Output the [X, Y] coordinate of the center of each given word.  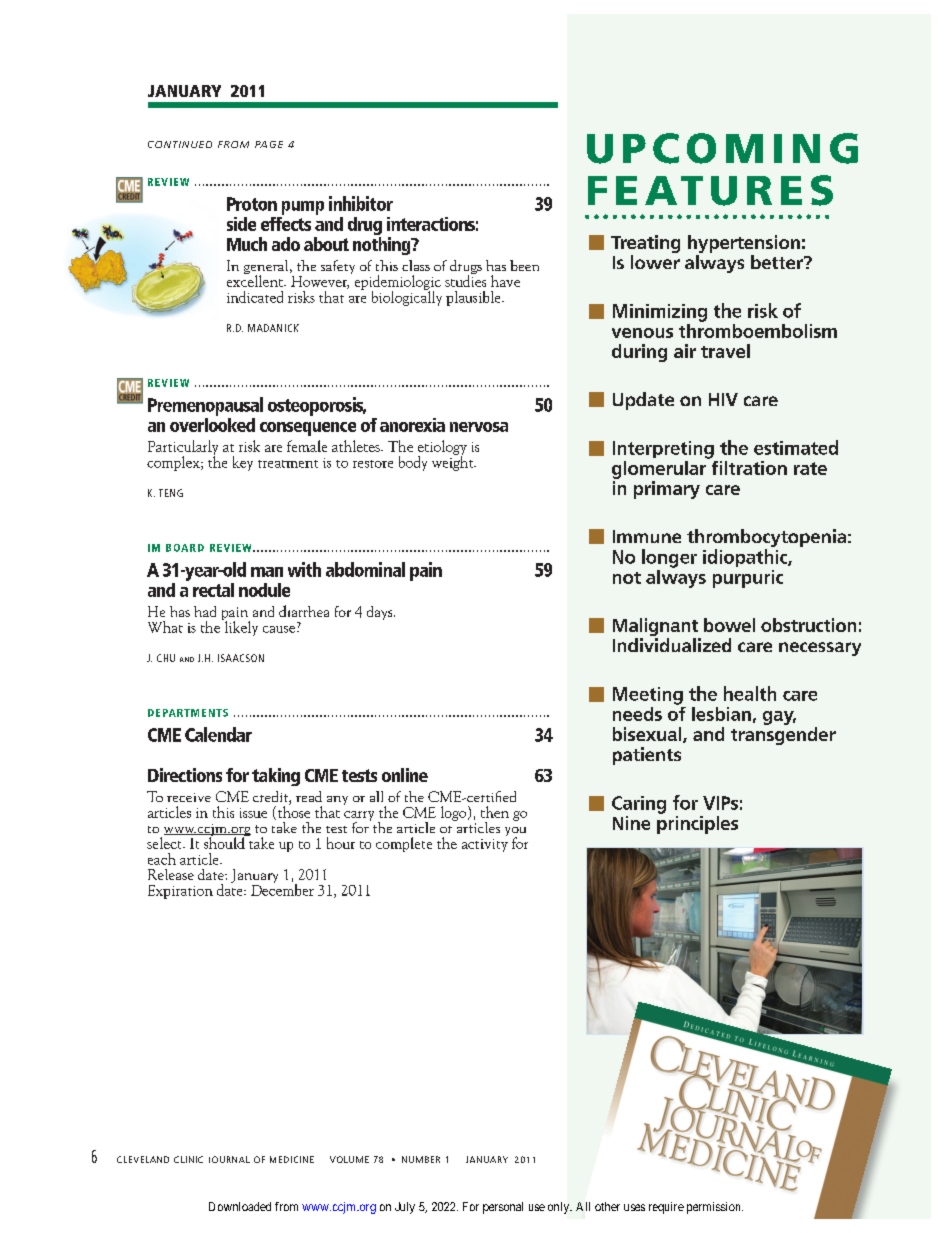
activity [485, 845]
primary [667, 490]
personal [503, 1208]
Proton [252, 204]
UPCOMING [722, 148]
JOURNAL [229, 1159]
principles [697, 823]
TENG [171, 493]
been [524, 265]
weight [454, 462]
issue [253, 813]
